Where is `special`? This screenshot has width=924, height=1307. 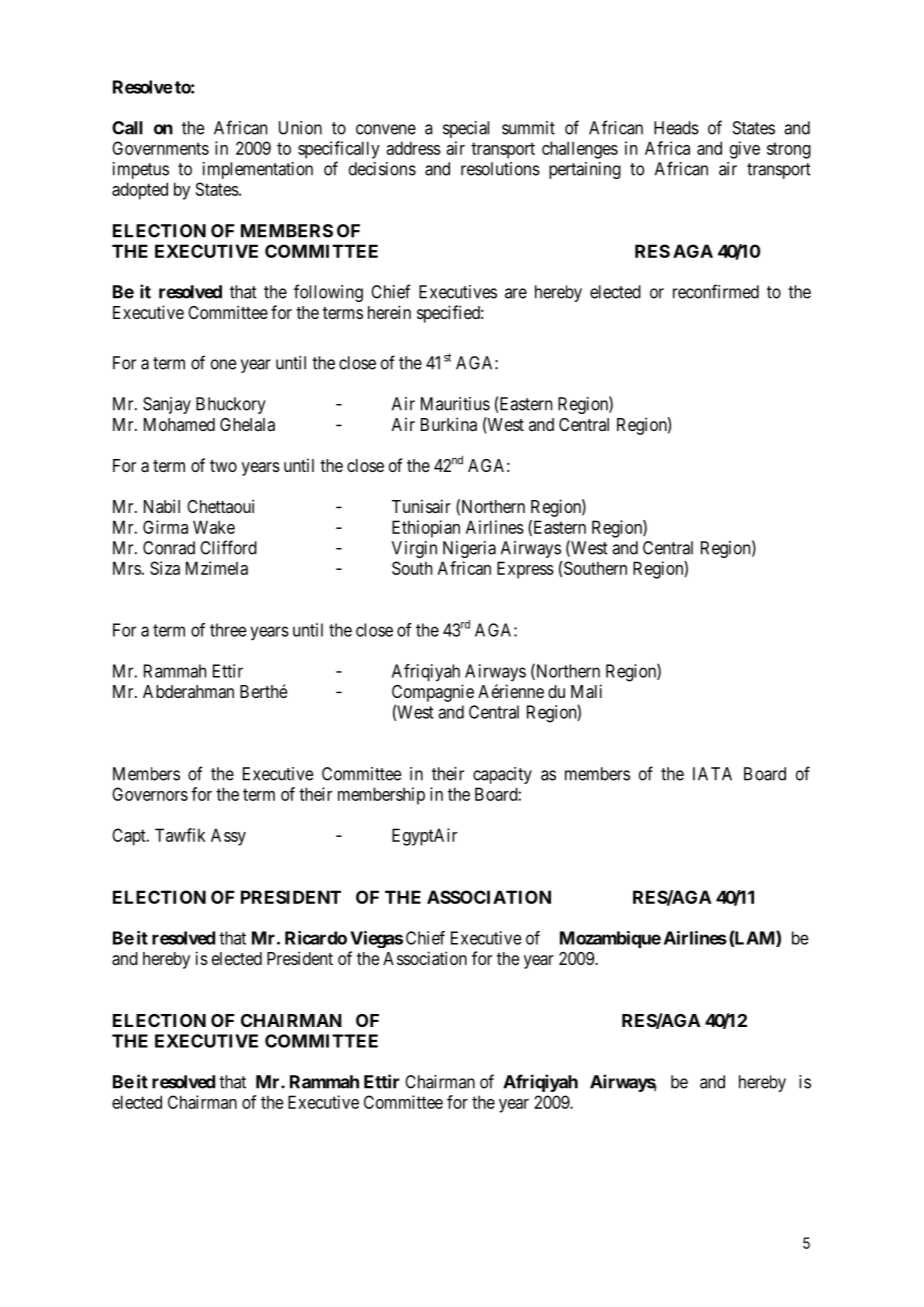 special is located at coordinates (466, 129).
